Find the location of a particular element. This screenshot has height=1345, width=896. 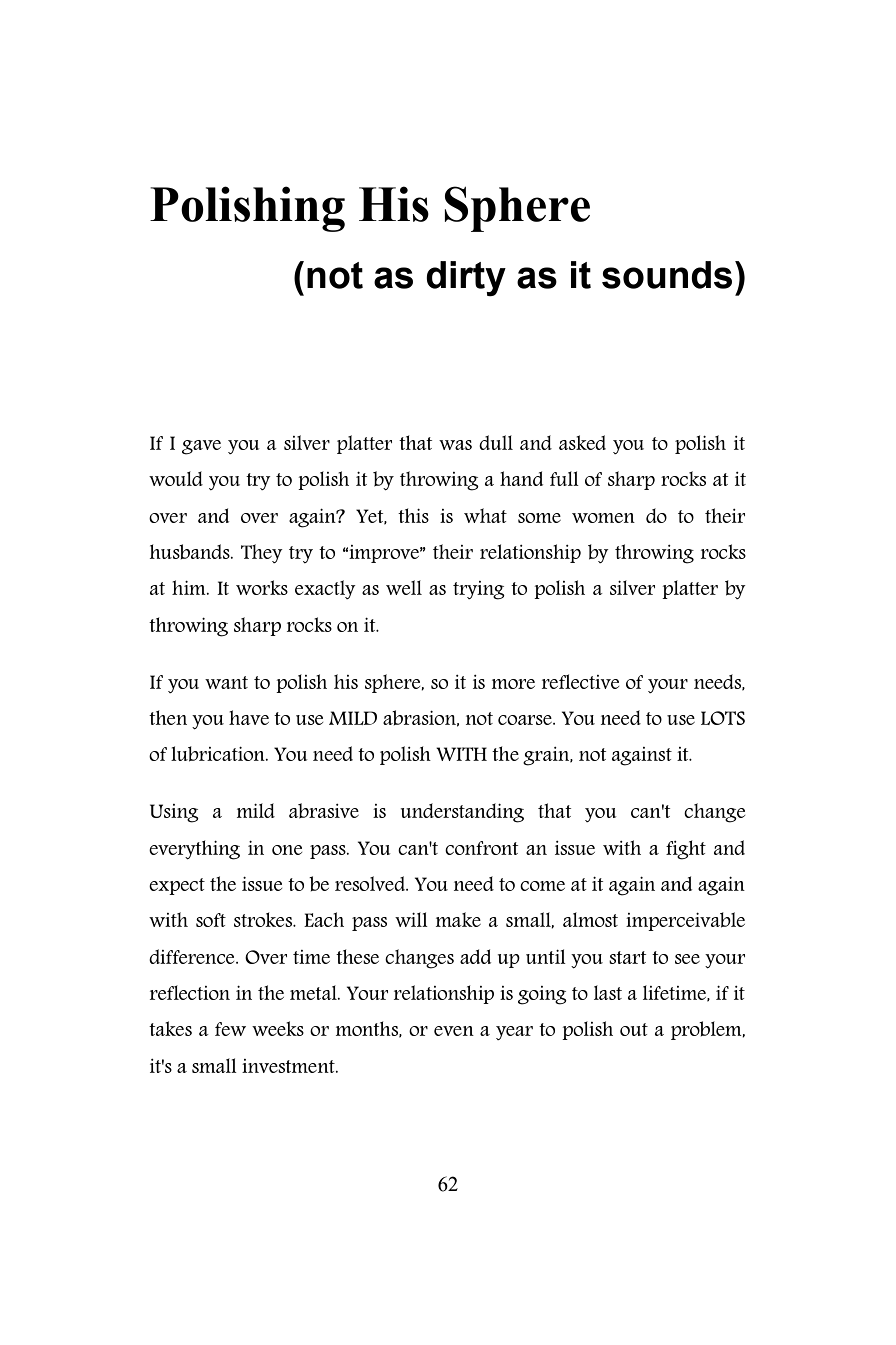

gave is located at coordinates (201, 447).
